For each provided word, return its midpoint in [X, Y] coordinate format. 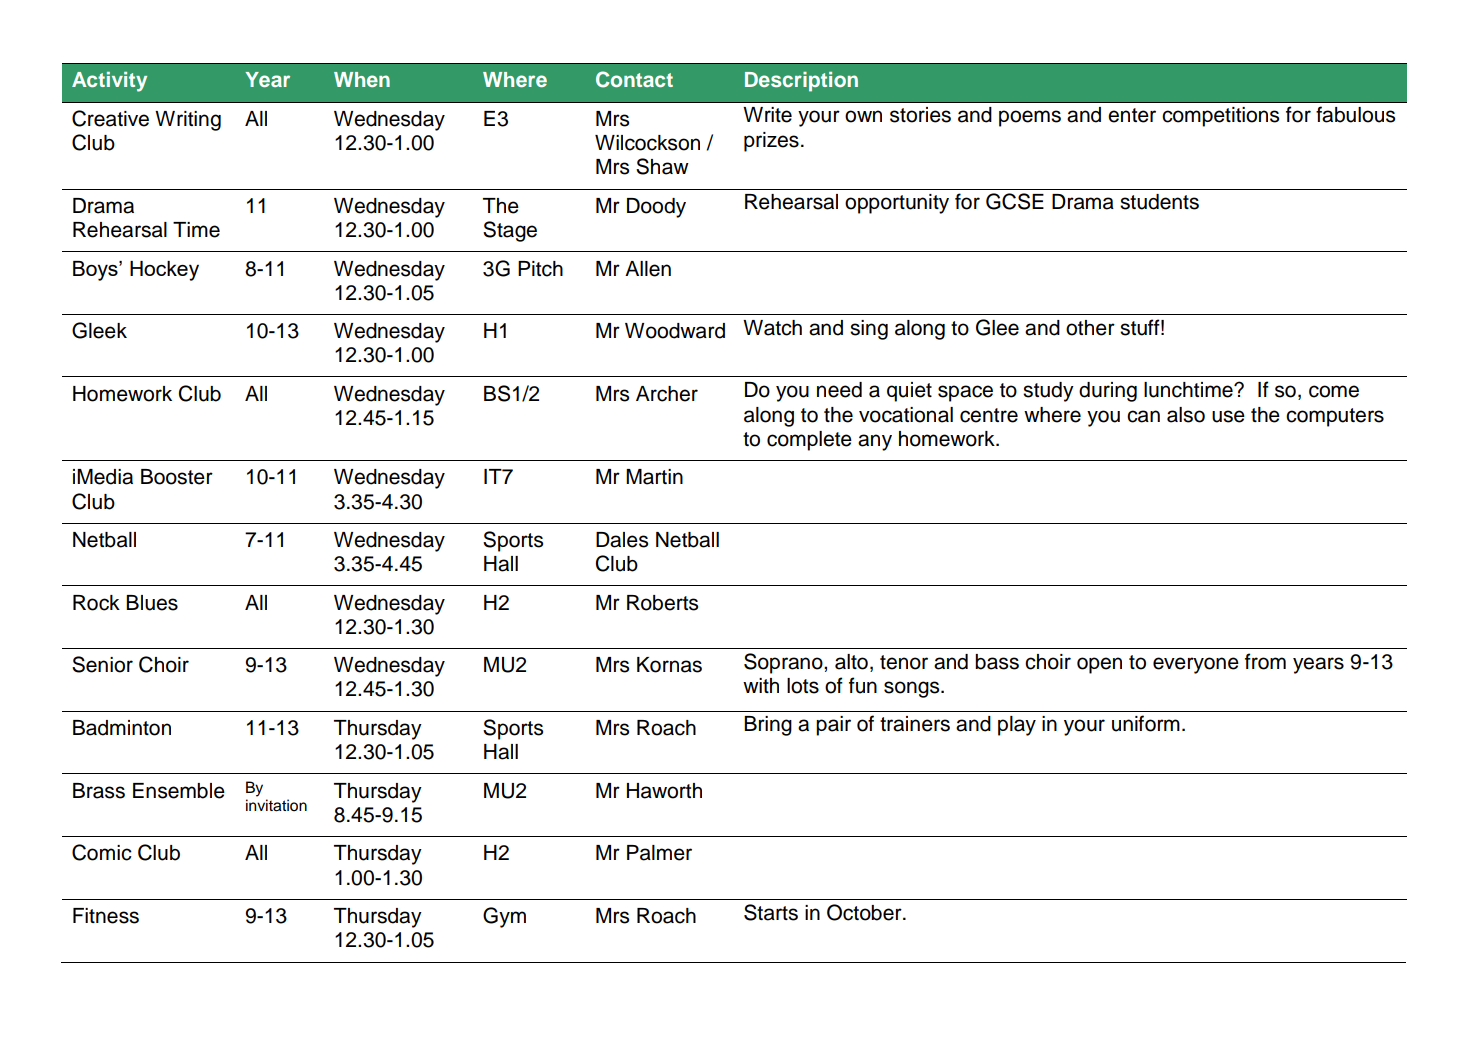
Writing [188, 121]
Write [767, 115]
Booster [177, 477]
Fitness [106, 916]
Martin [654, 477]
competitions [1220, 117]
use [1228, 416]
